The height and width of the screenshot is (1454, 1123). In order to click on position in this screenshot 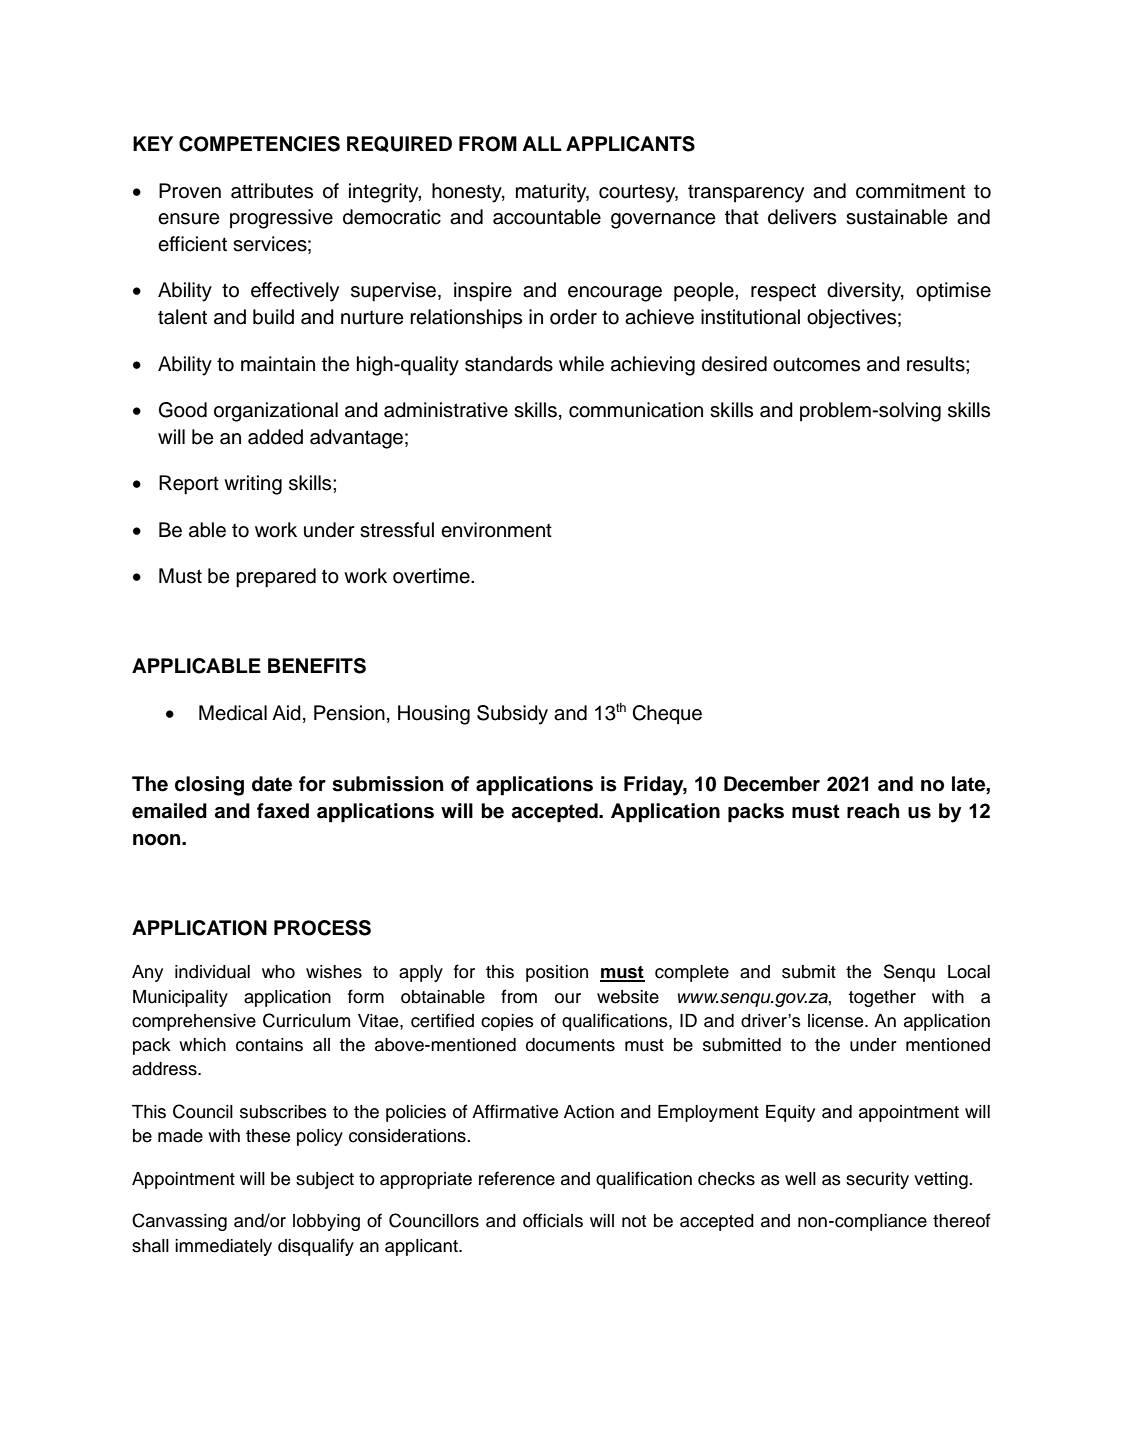, I will do `click(557, 973)`.
